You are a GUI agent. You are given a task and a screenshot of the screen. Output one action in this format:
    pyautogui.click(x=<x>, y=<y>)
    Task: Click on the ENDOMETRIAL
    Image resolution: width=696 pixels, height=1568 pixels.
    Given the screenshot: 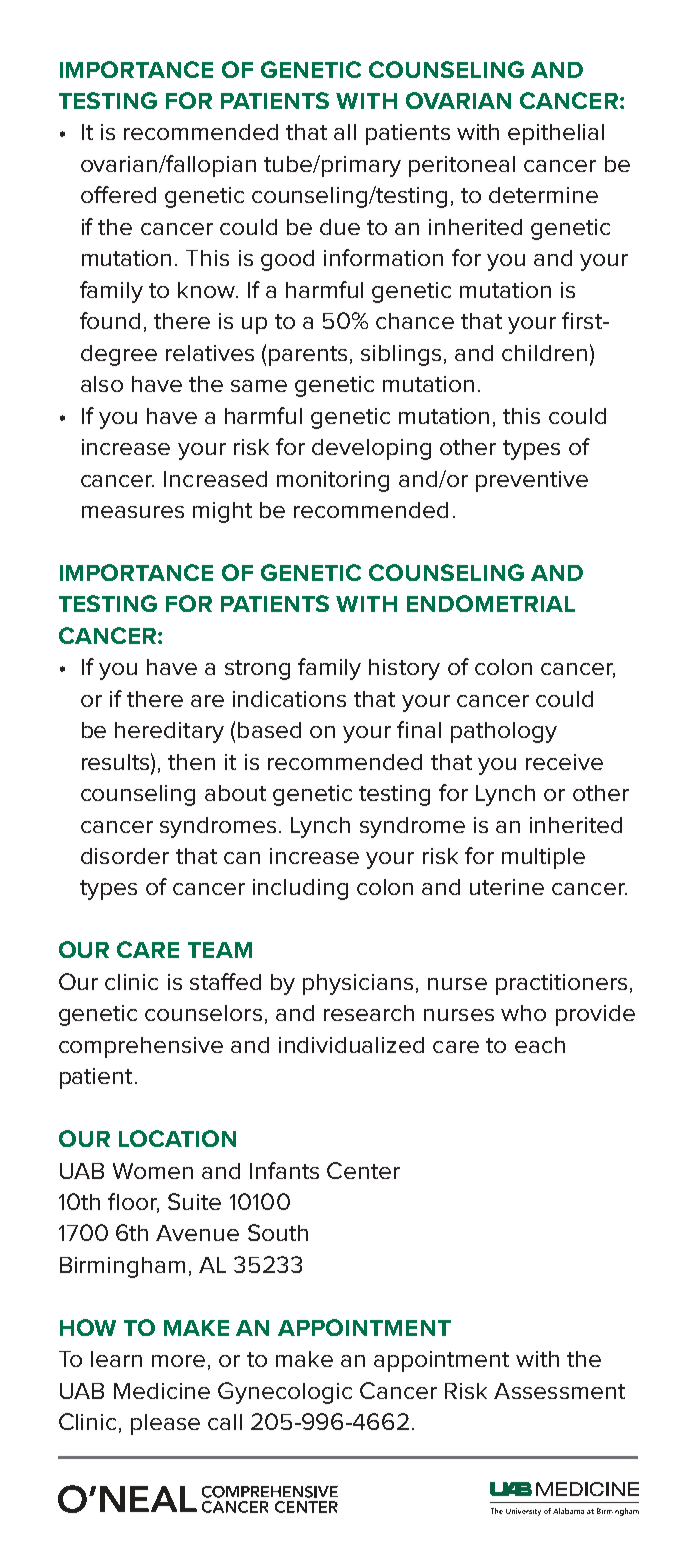 What is the action you would take?
    pyautogui.click(x=491, y=603)
